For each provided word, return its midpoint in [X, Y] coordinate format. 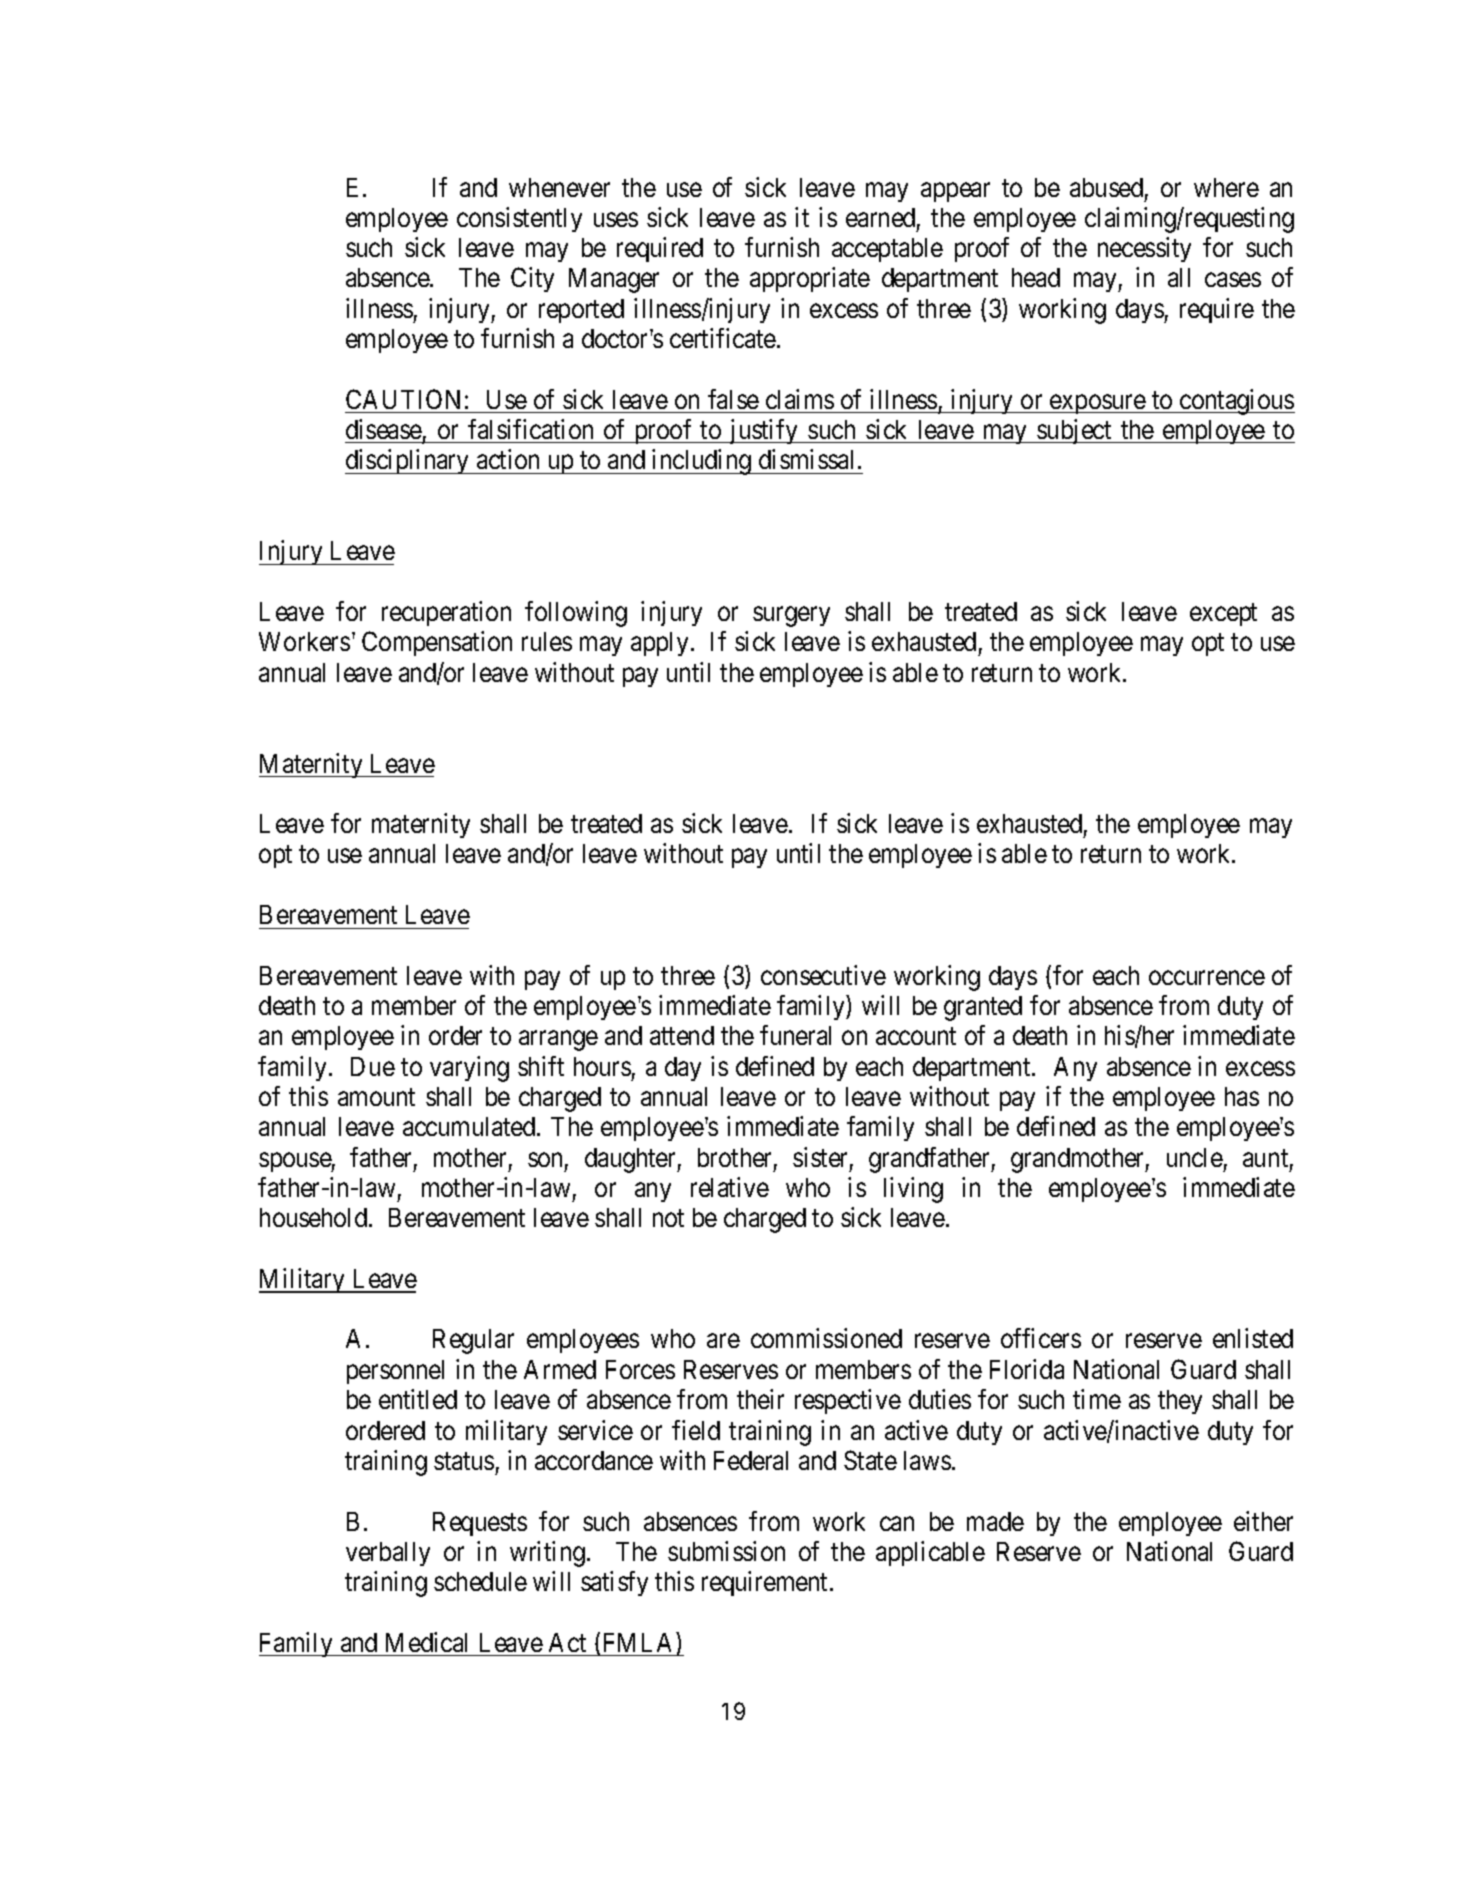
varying [469, 1069]
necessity [1144, 249]
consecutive [823, 975]
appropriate [810, 279]
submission [726, 1551]
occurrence [1207, 978]
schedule [480, 1581]
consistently [519, 219]
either [1263, 1521]
